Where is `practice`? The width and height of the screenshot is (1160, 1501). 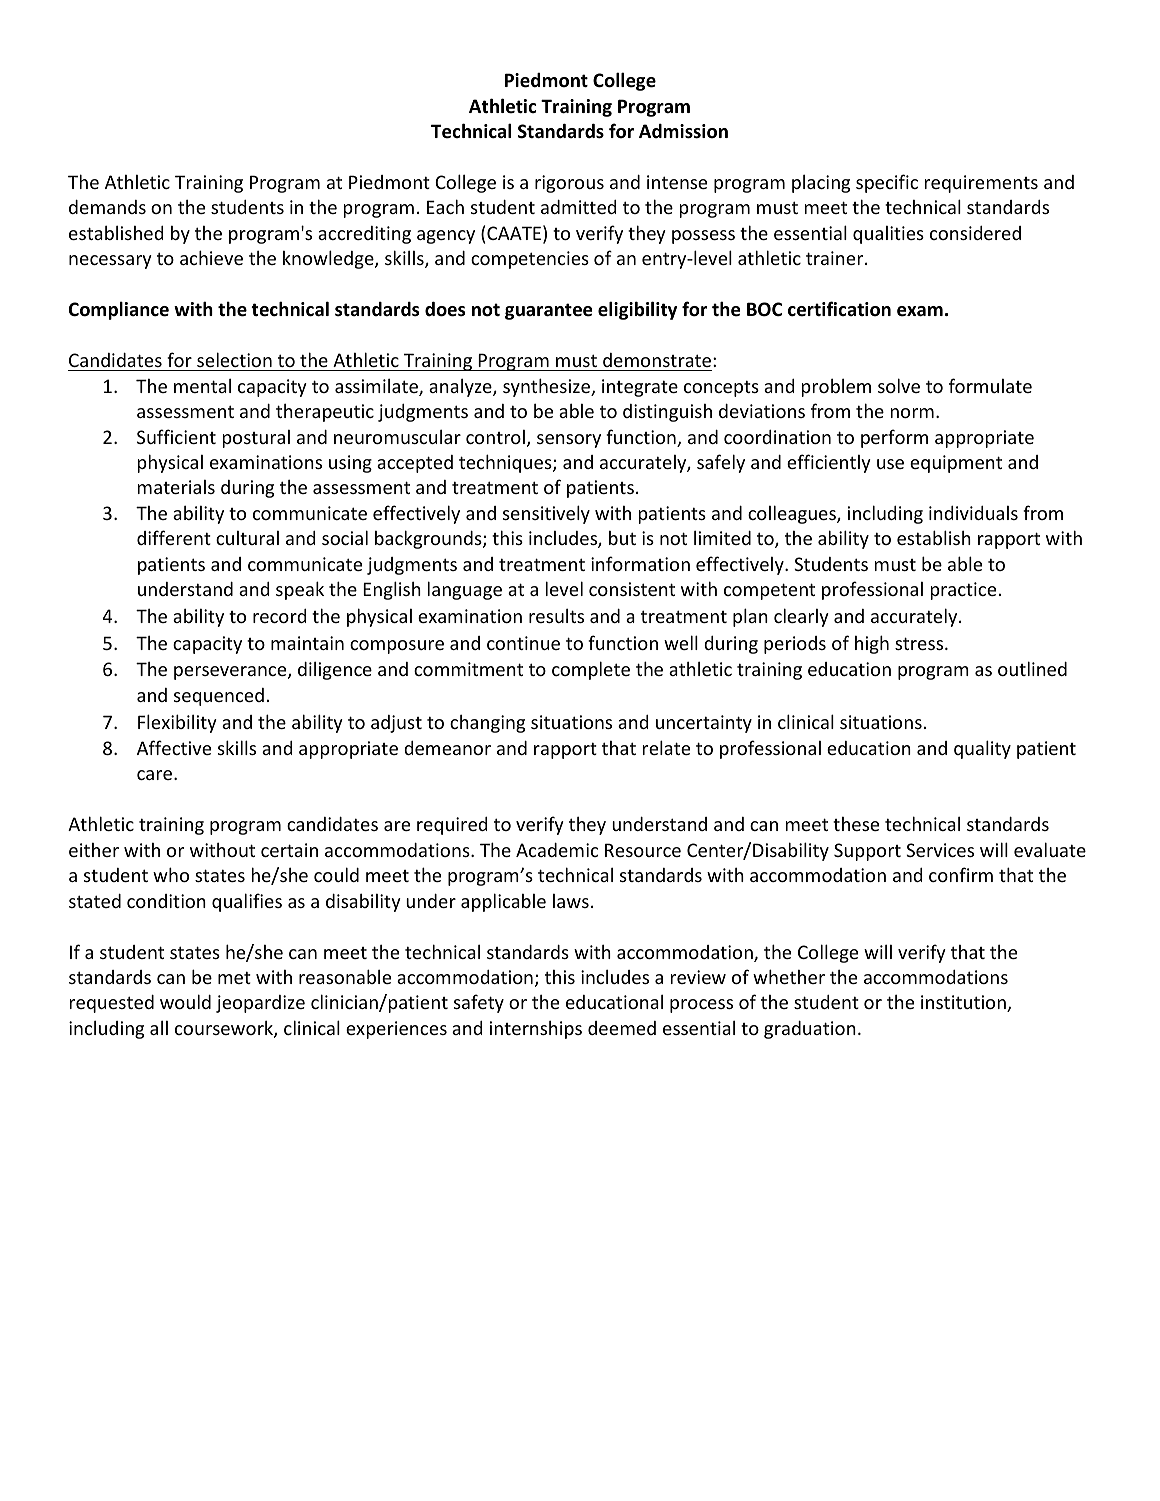 practice is located at coordinates (963, 591).
